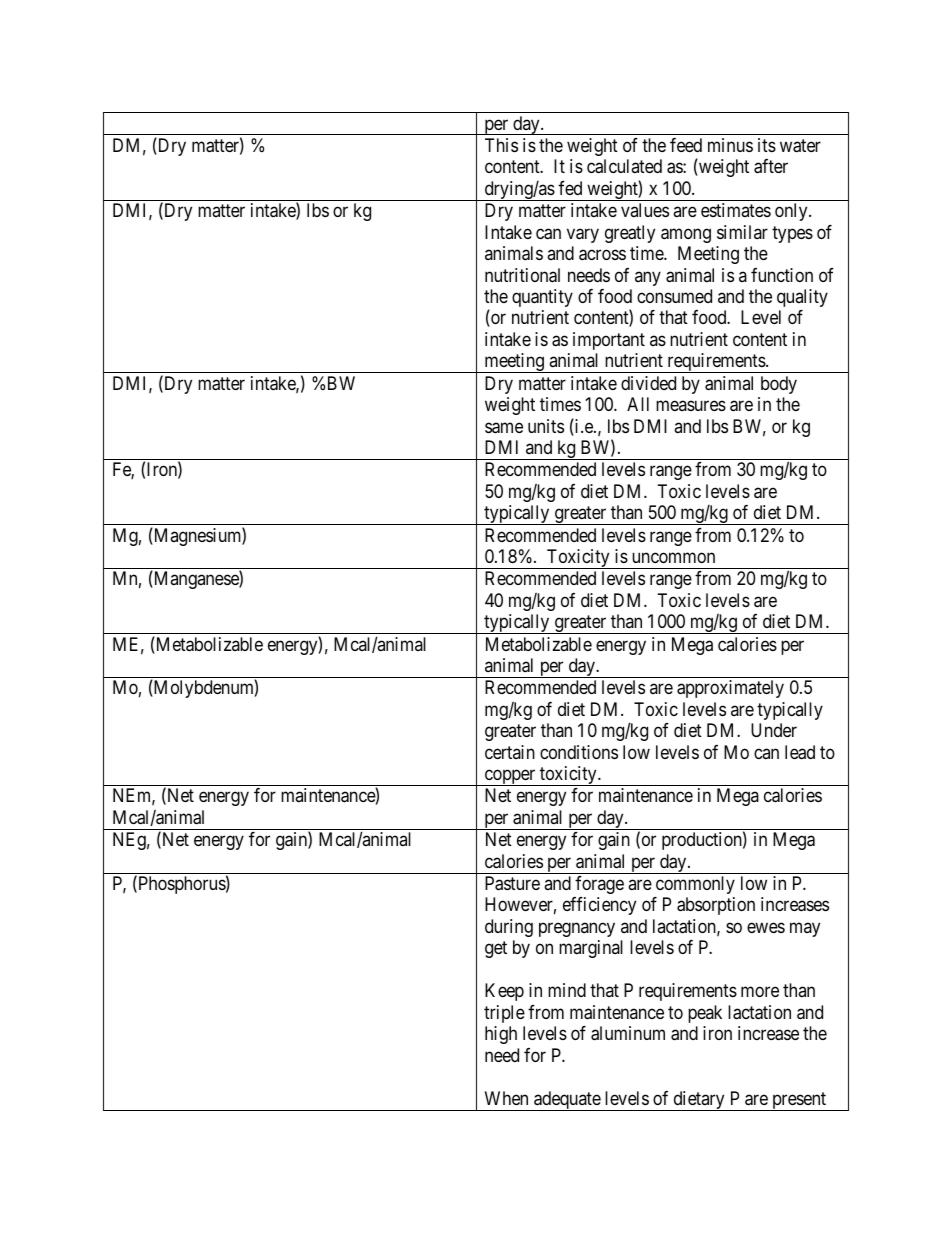  Describe the element at coordinates (501, 145) in the screenshot. I see `This` at that location.
